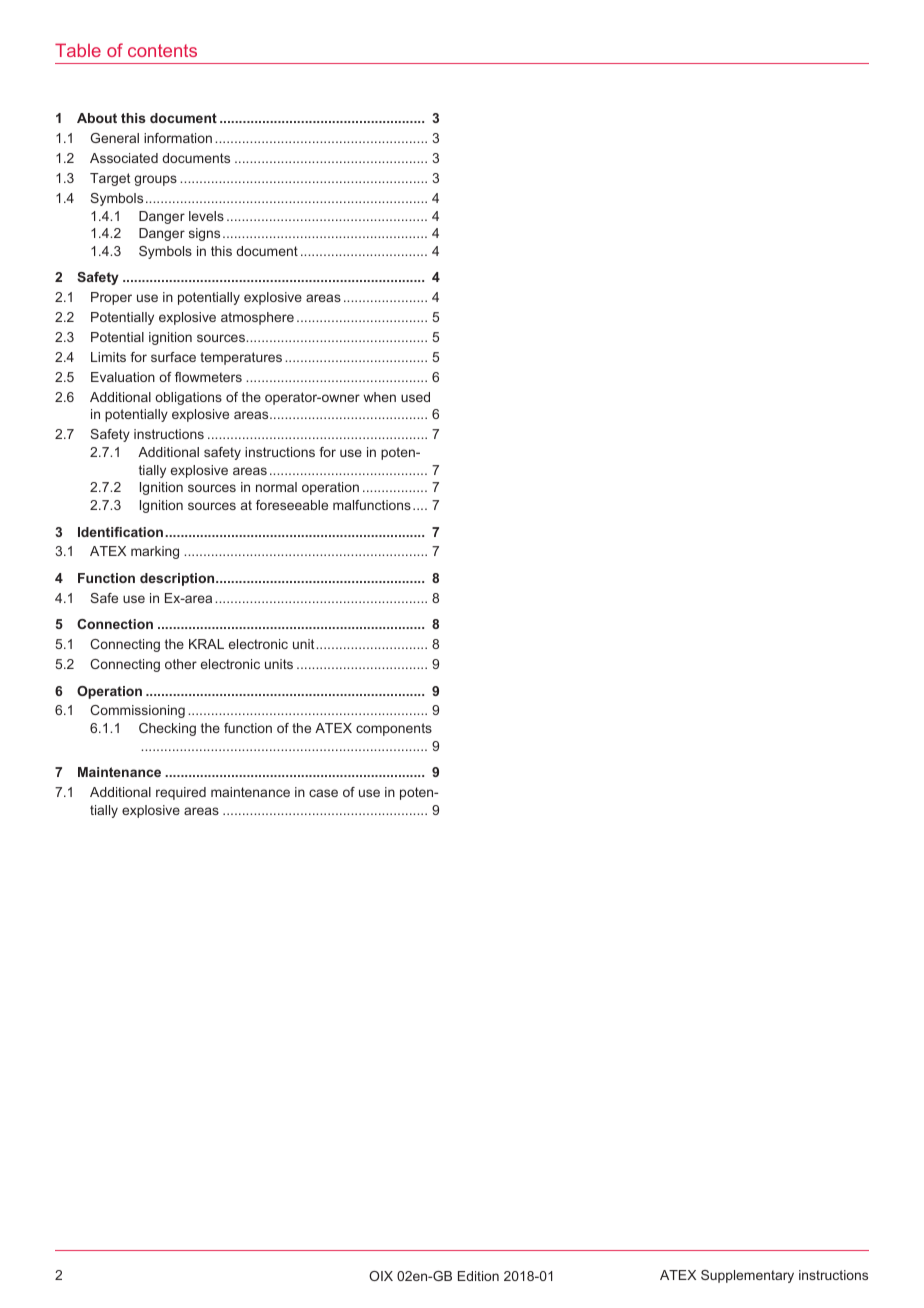  What do you see at coordinates (181, 793) in the screenshot?
I see `required` at bounding box center [181, 793].
